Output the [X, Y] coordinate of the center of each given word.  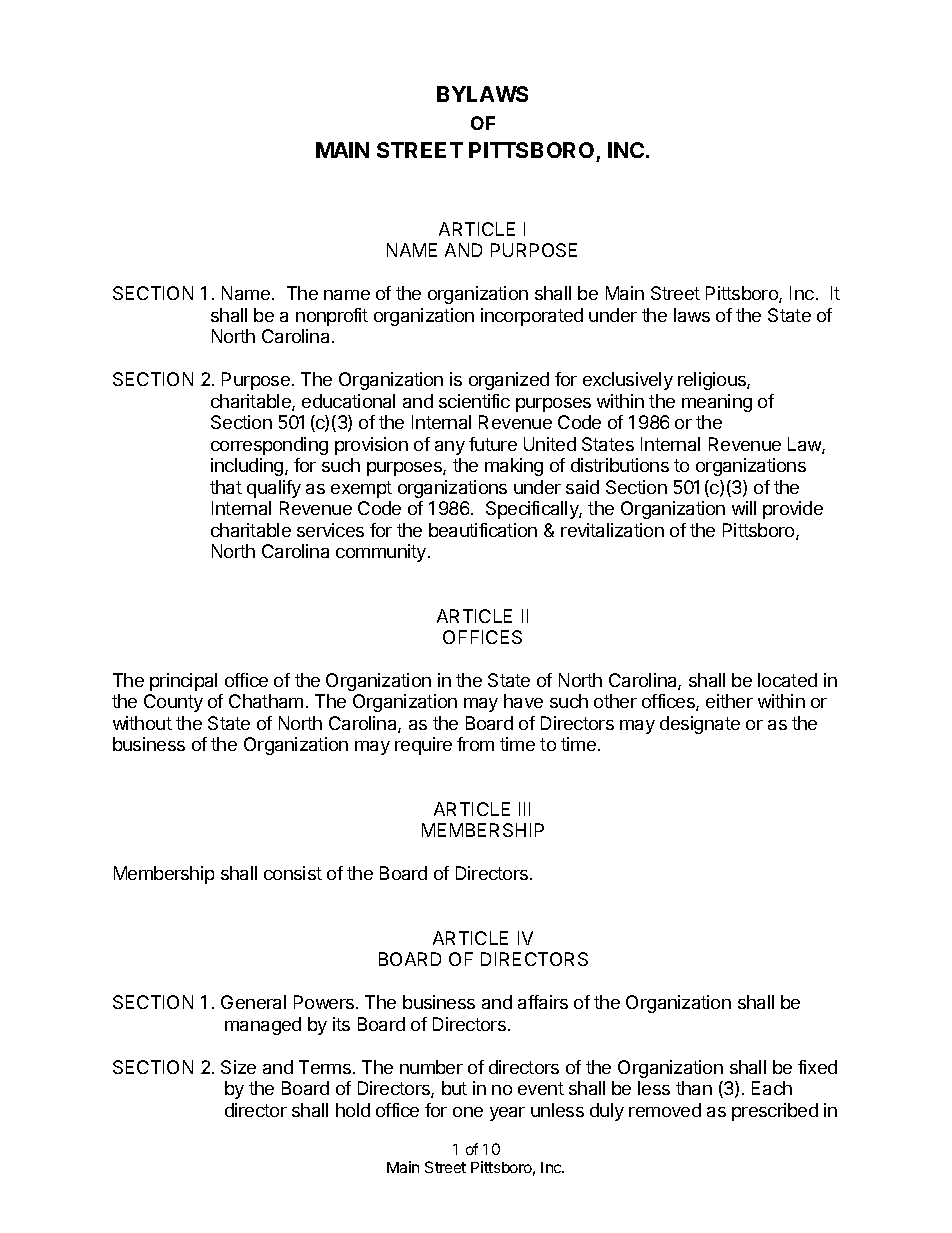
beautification [483, 530]
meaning [717, 403]
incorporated [532, 317]
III [524, 809]
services [330, 530]
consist [293, 873]
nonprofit [332, 317]
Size [238, 1067]
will [744, 508]
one [468, 1112]
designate [700, 725]
